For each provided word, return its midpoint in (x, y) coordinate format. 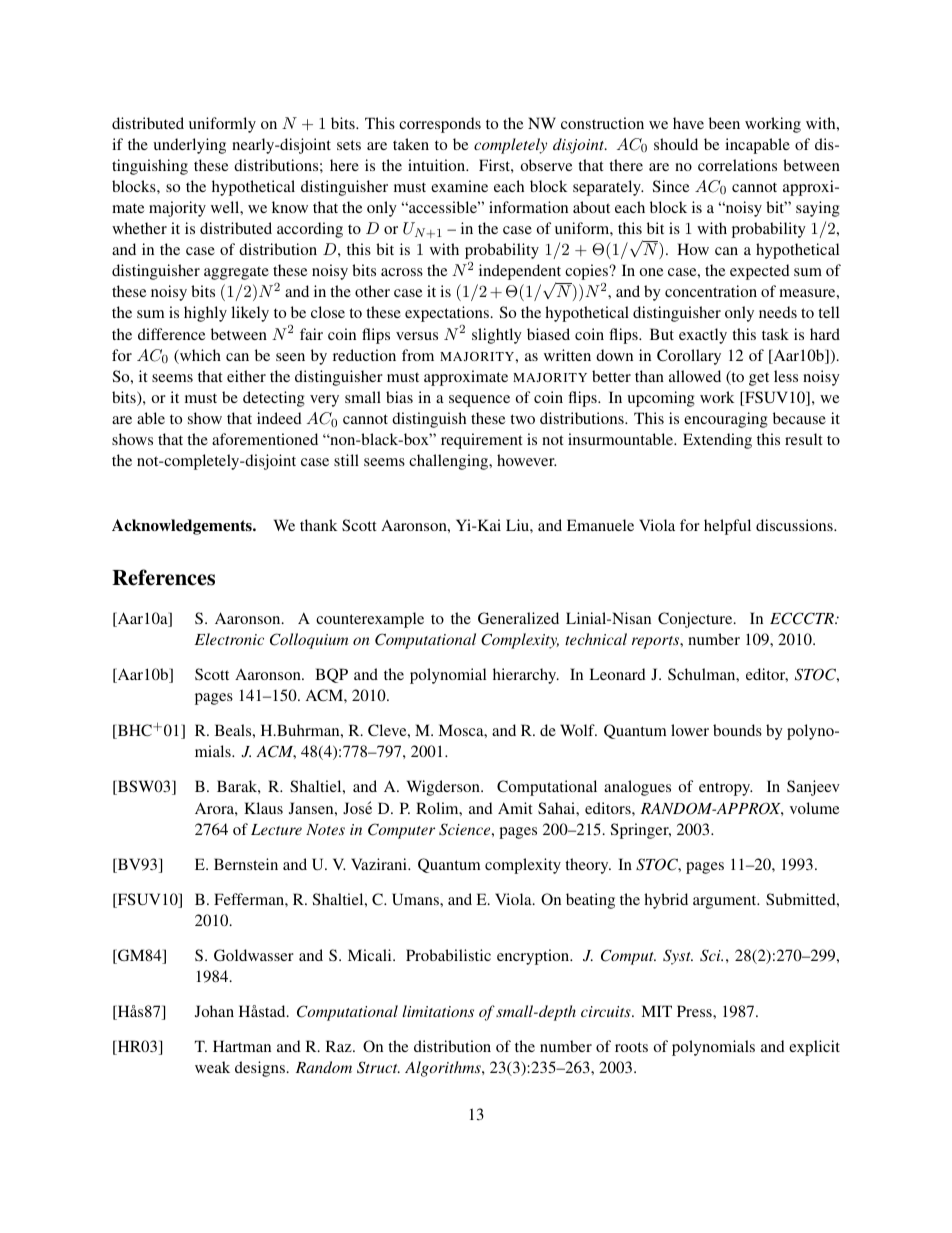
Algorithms (444, 1069)
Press (695, 1011)
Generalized (518, 618)
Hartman (242, 1046)
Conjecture (696, 620)
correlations (737, 165)
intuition (438, 165)
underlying (189, 146)
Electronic (229, 639)
